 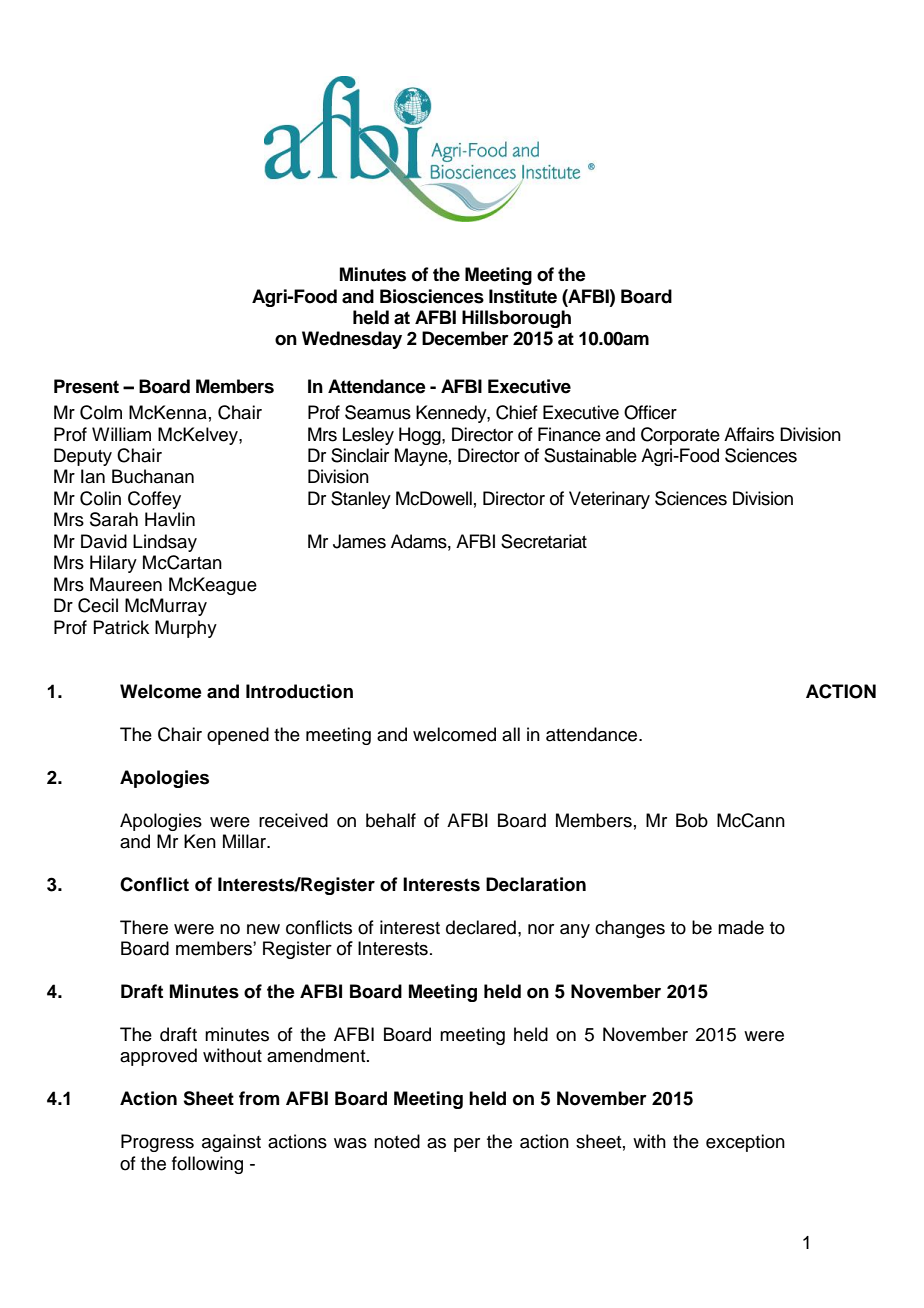 What do you see at coordinates (359, 541) in the screenshot?
I see `James` at bounding box center [359, 541].
